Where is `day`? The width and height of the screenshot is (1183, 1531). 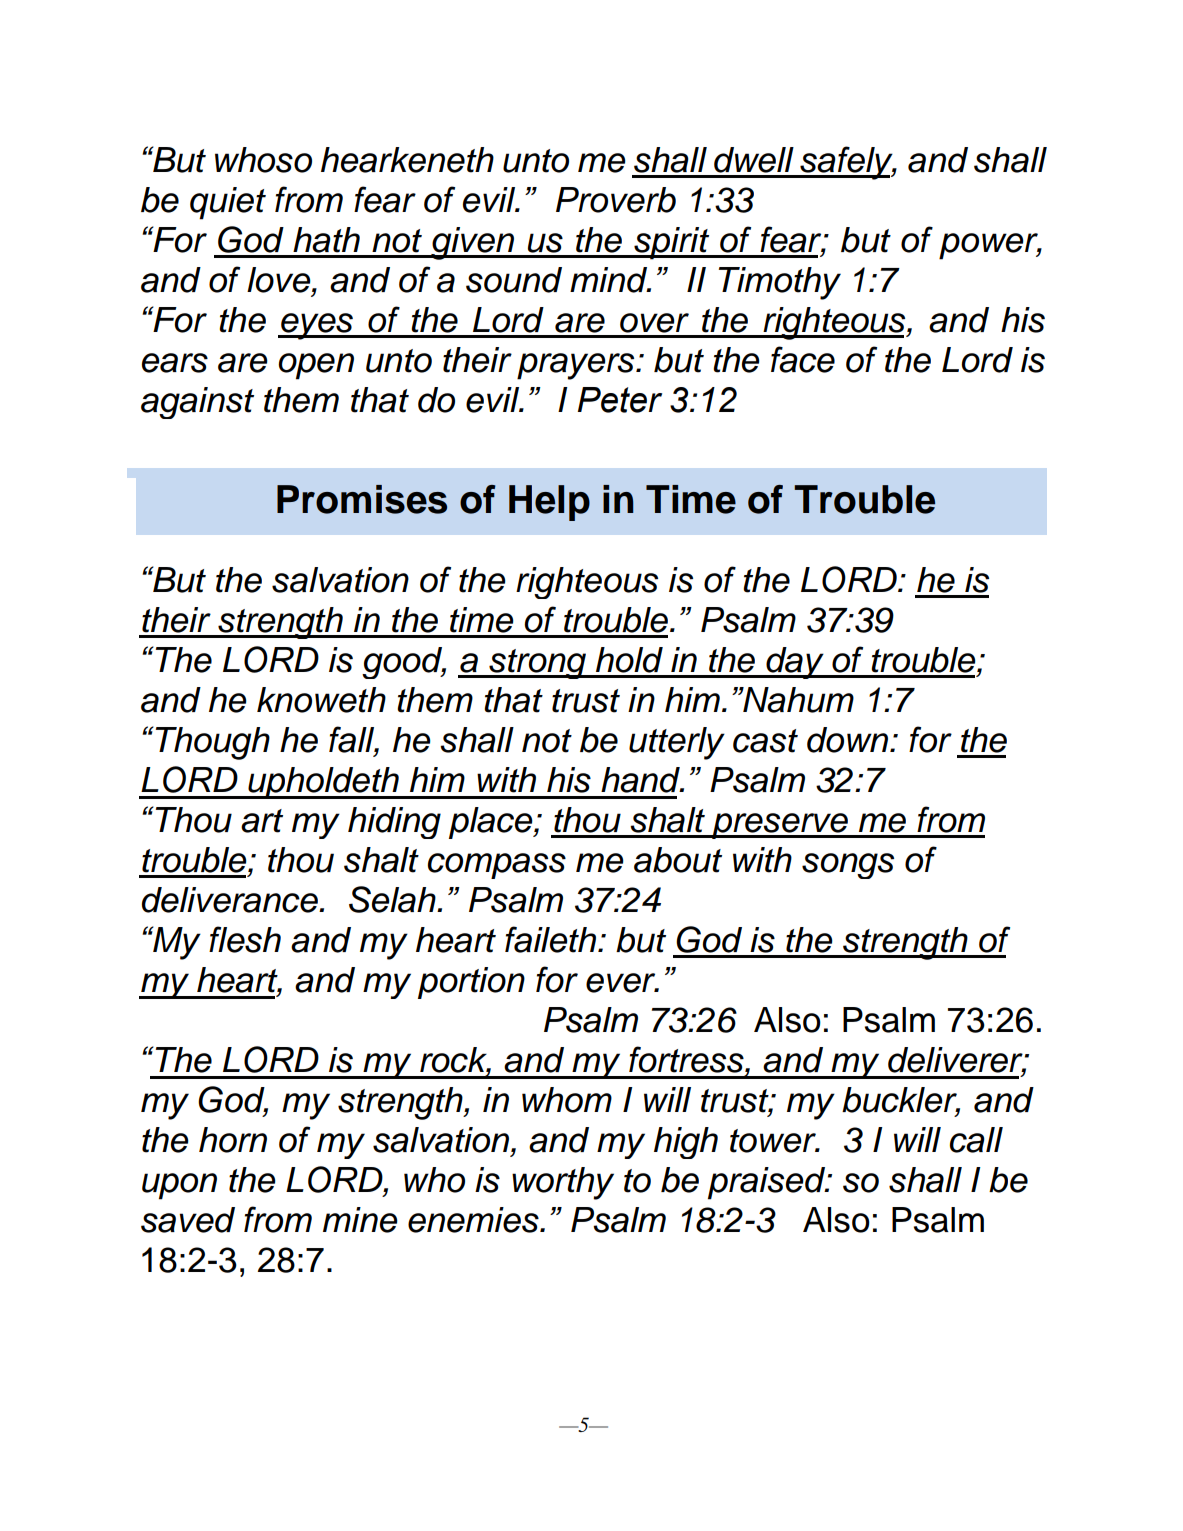
day is located at coordinates (795, 663).
